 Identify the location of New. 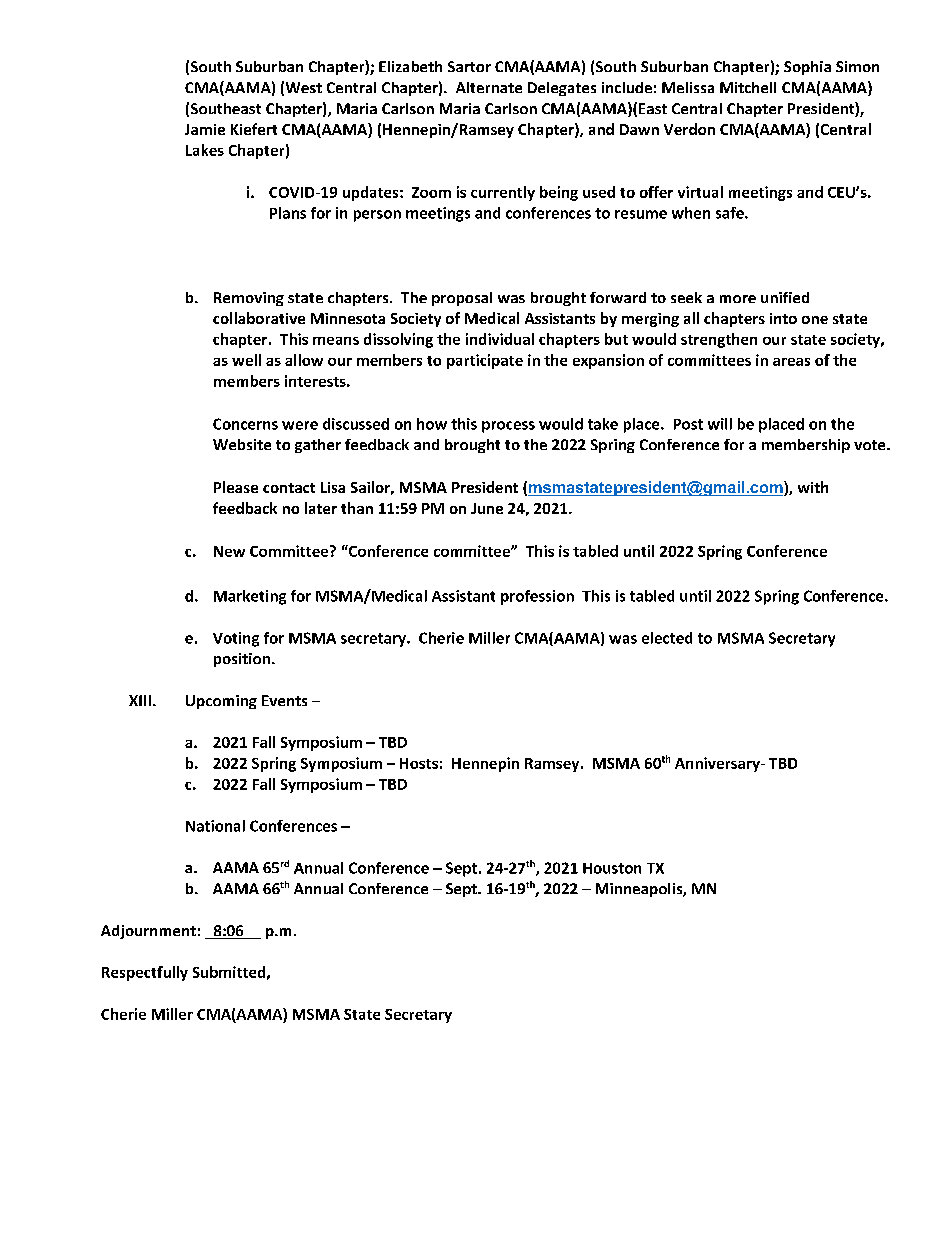
(229, 551).
